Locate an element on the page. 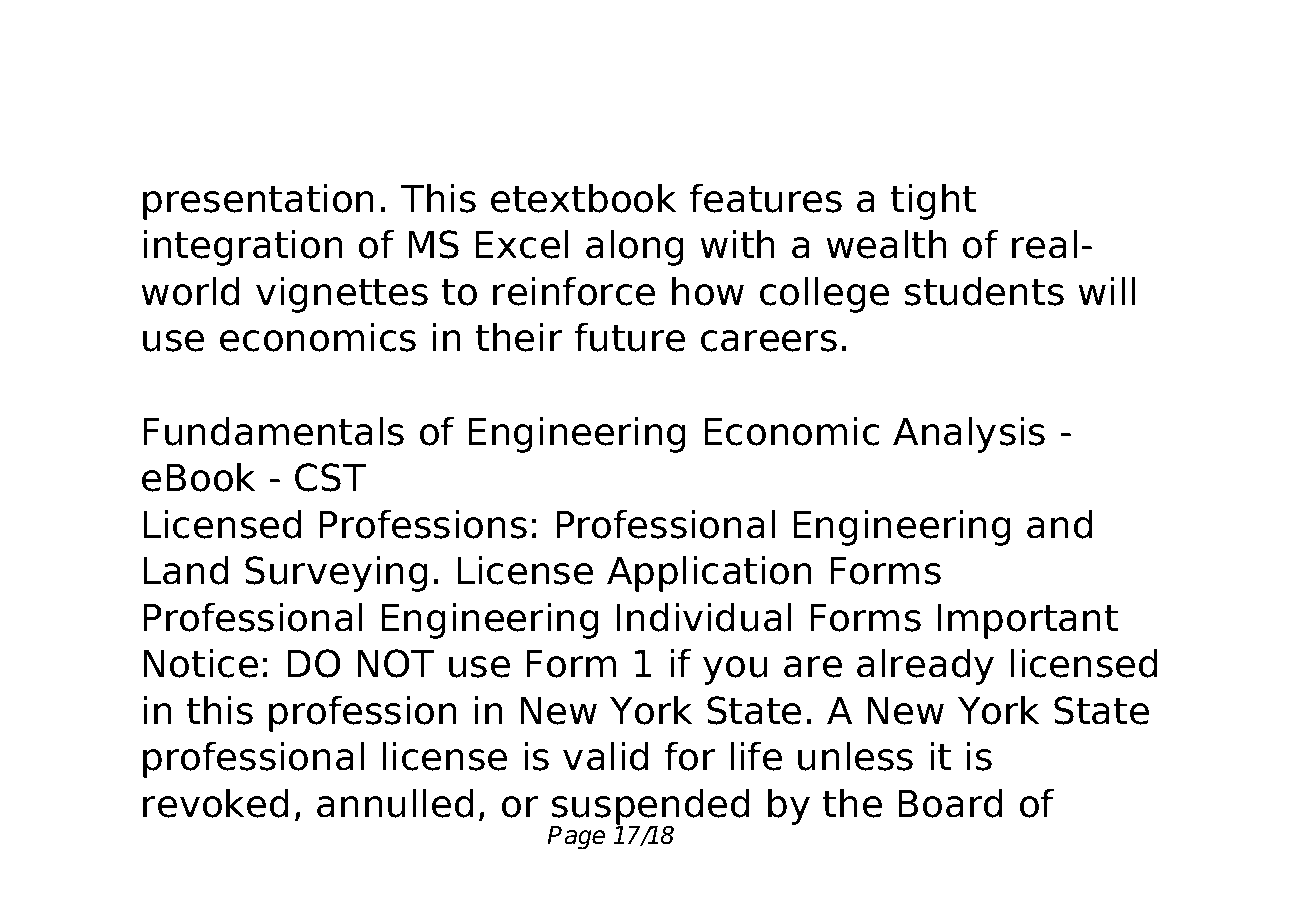 This page has height=924, width=1303. Online is located at coordinates (345, 74).
